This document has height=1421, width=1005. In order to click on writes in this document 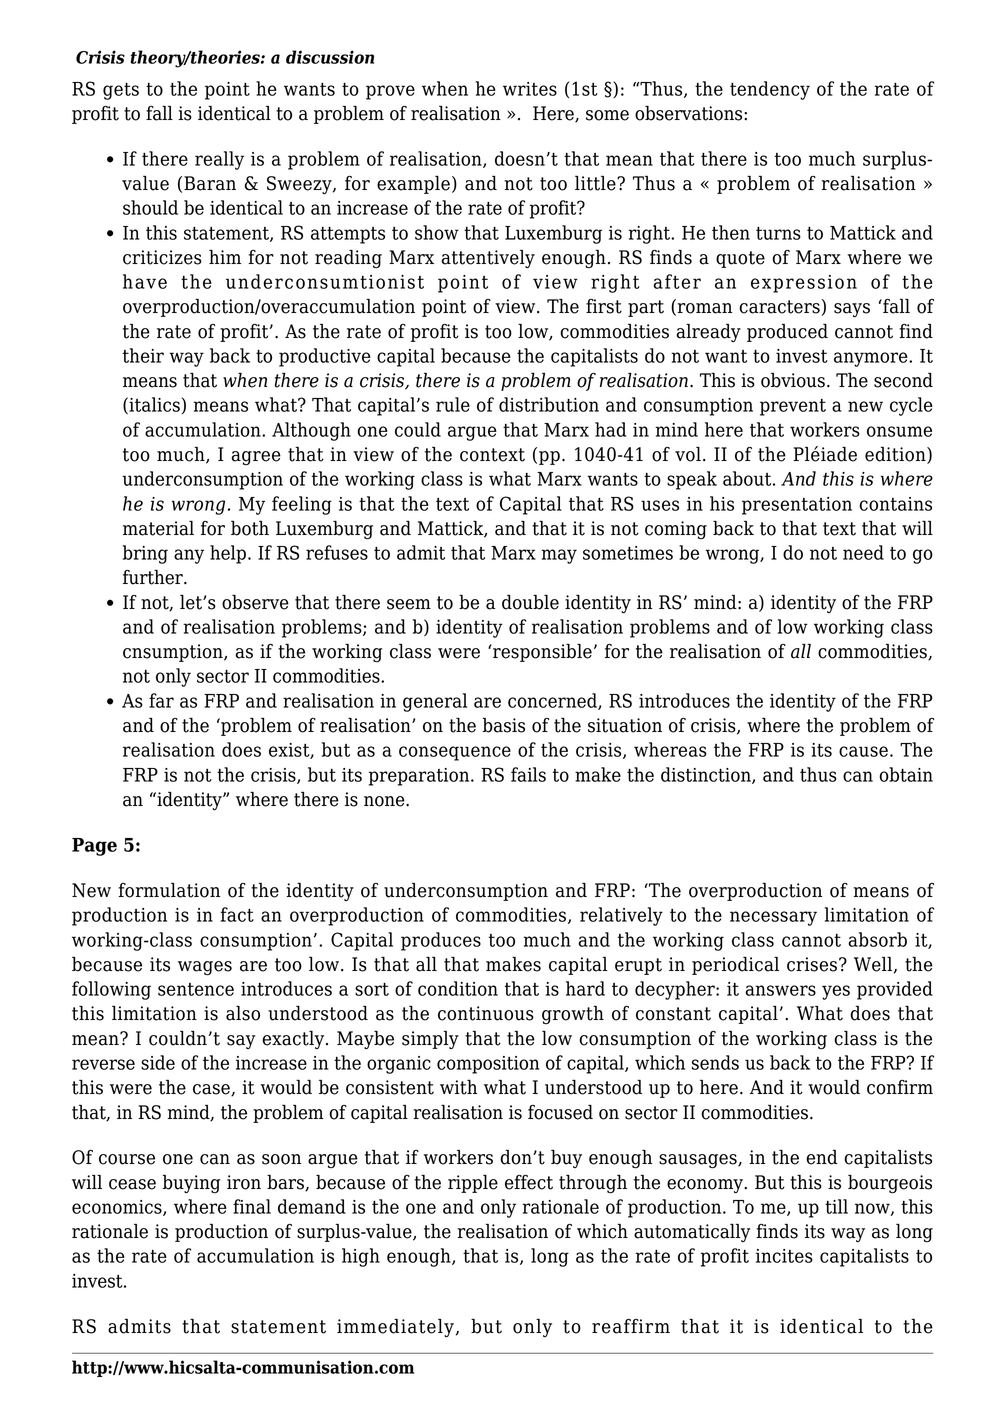, I will do `click(530, 89)`.
